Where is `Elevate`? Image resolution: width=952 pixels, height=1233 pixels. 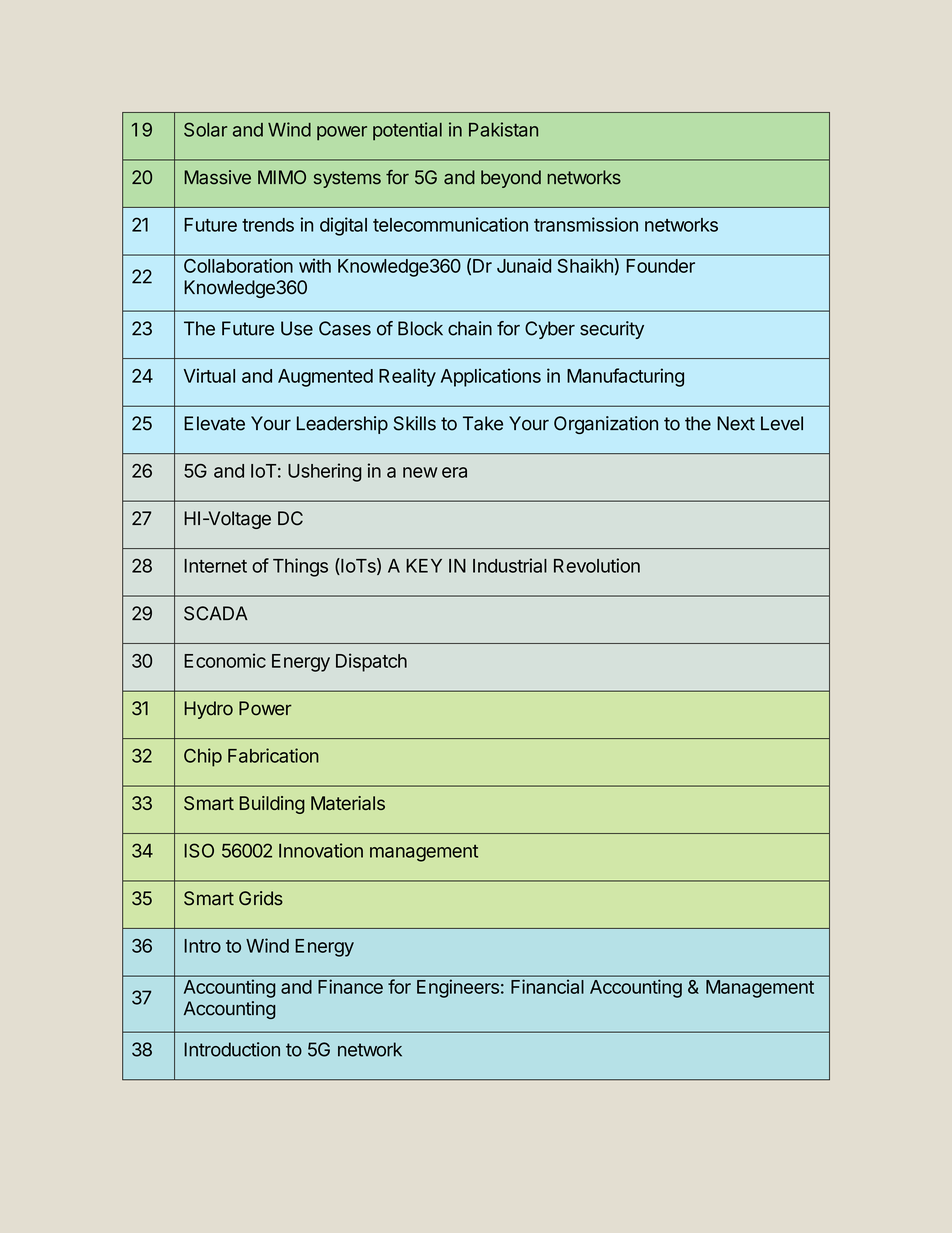
Elevate is located at coordinates (214, 423).
